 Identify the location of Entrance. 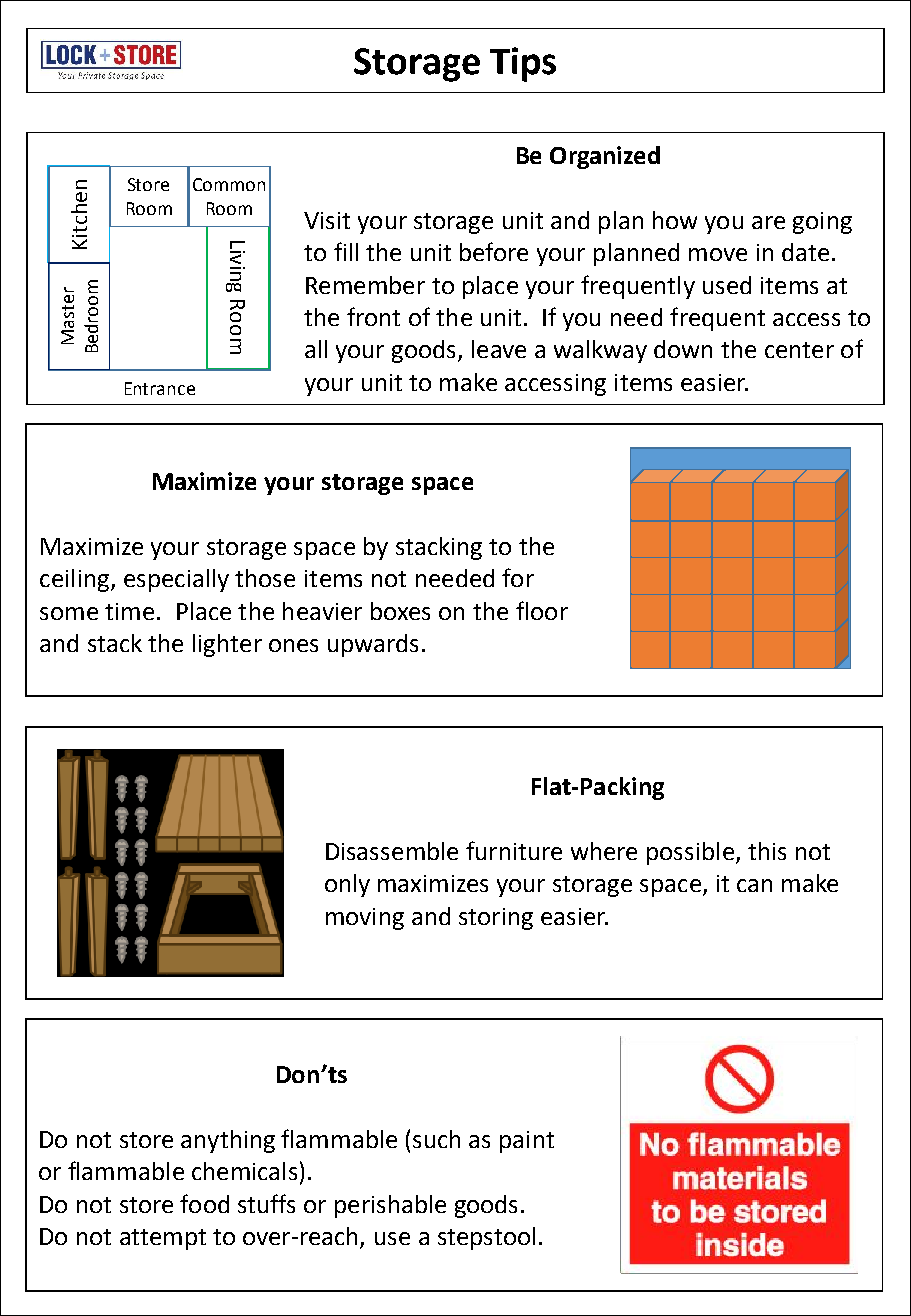
(160, 388).
